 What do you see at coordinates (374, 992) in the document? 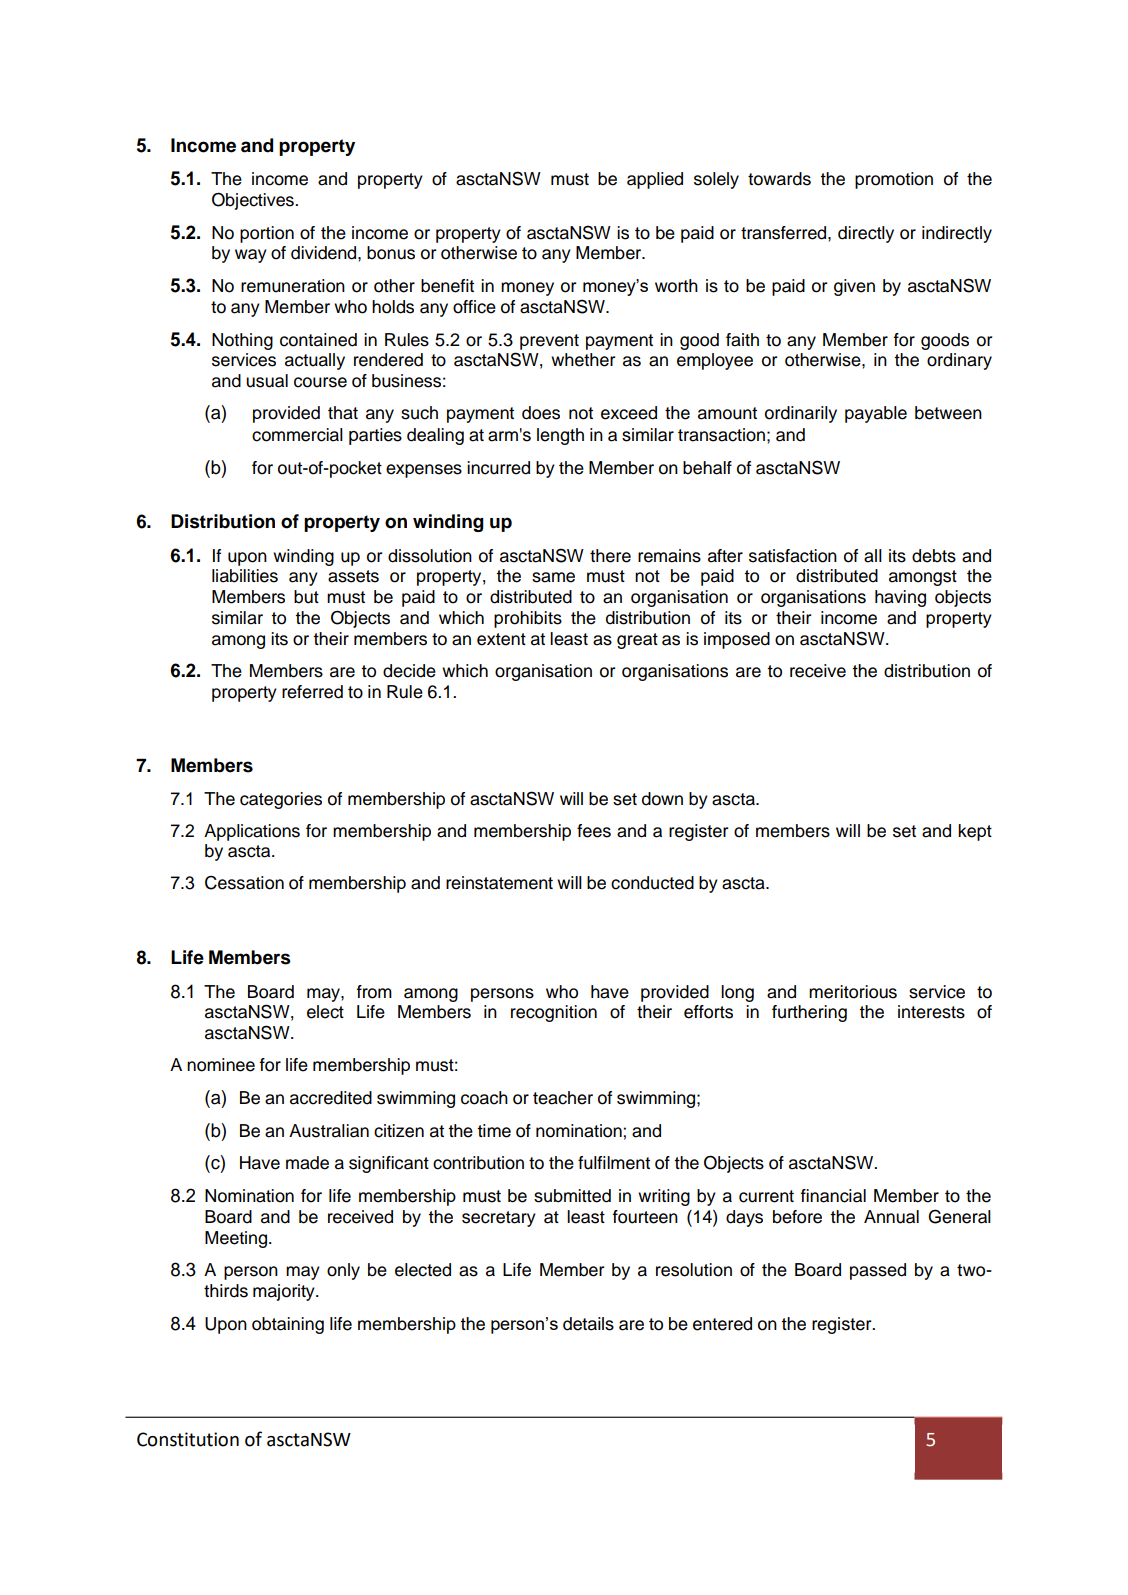
I see `from` at bounding box center [374, 992].
